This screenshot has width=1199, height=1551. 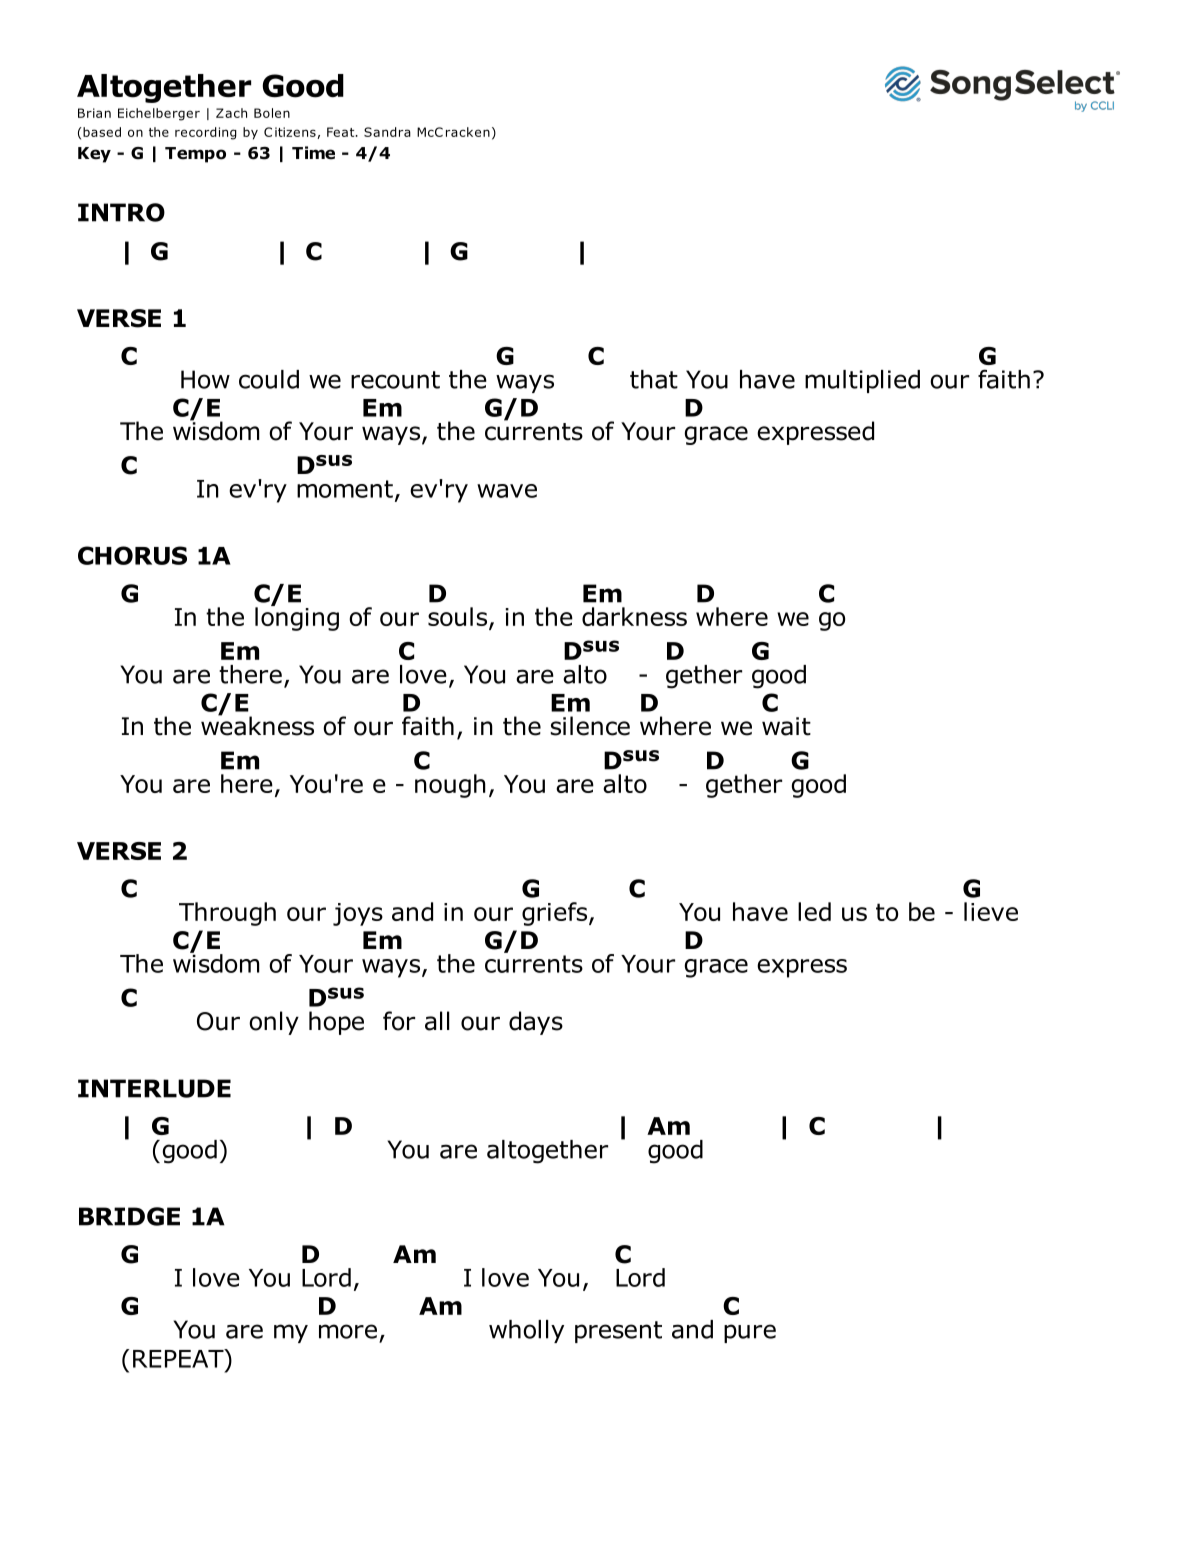 I want to click on wholly, so click(x=526, y=1331).
